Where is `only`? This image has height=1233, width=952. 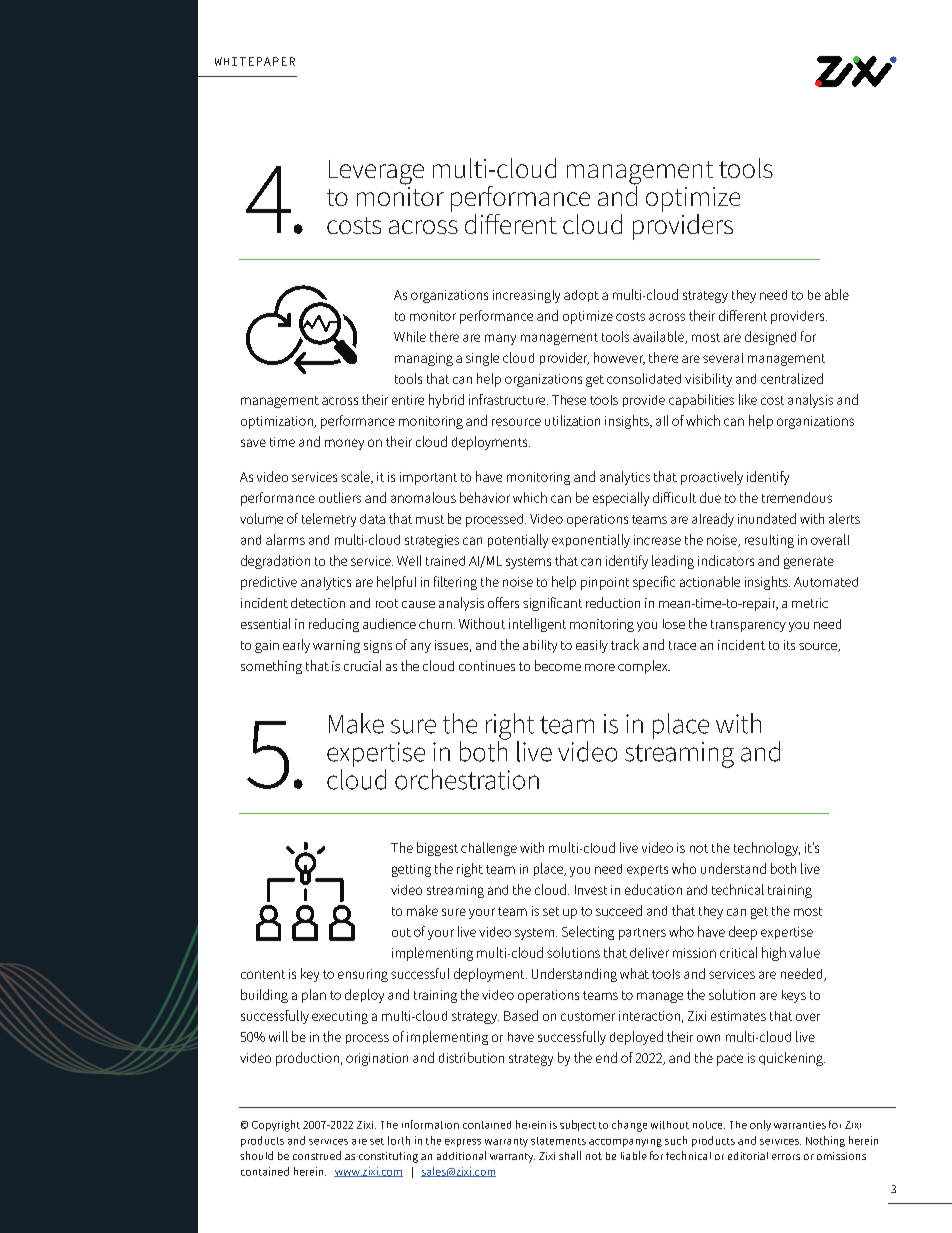
only is located at coordinates (760, 1125).
